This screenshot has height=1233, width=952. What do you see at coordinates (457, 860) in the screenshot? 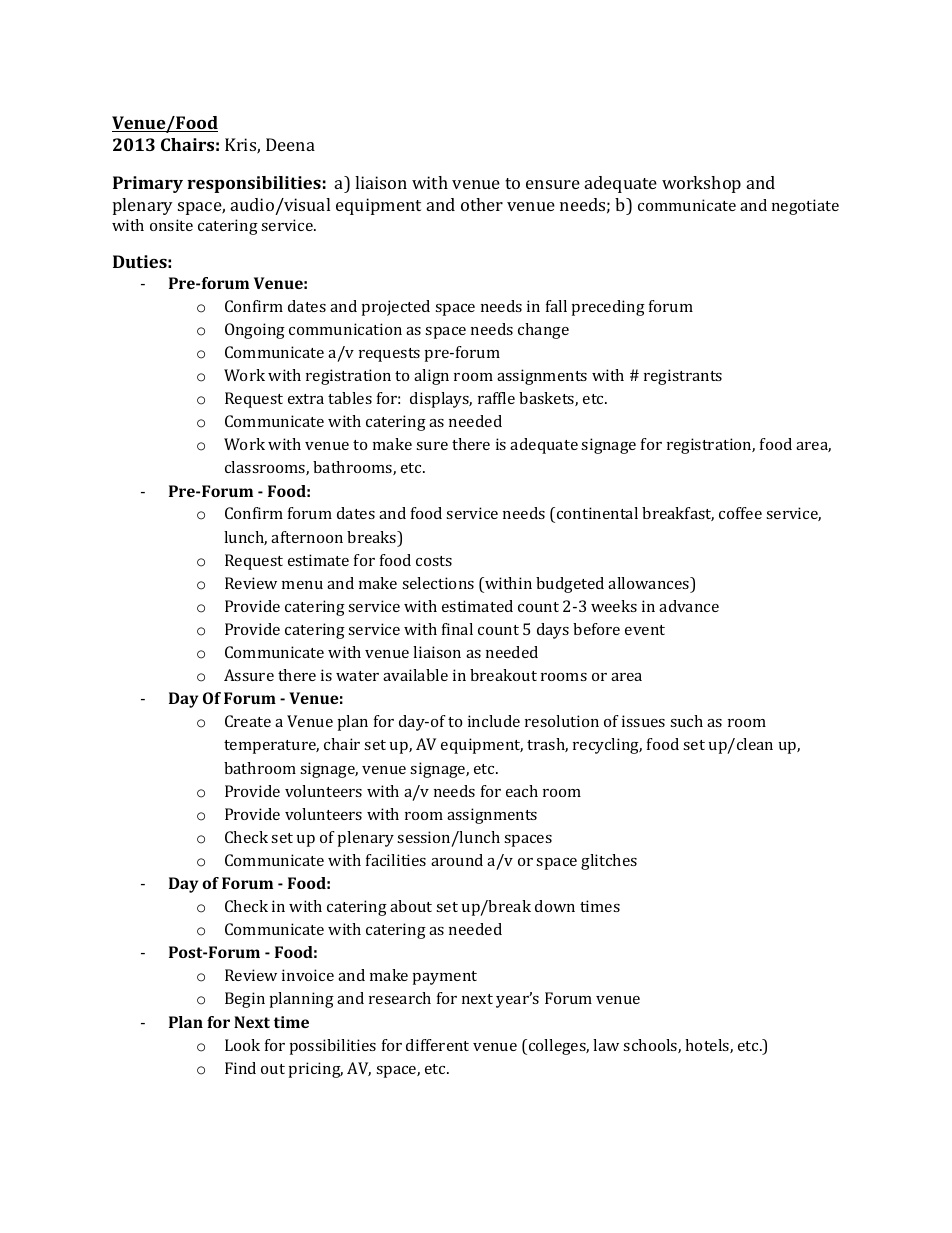
I see `around` at bounding box center [457, 860].
